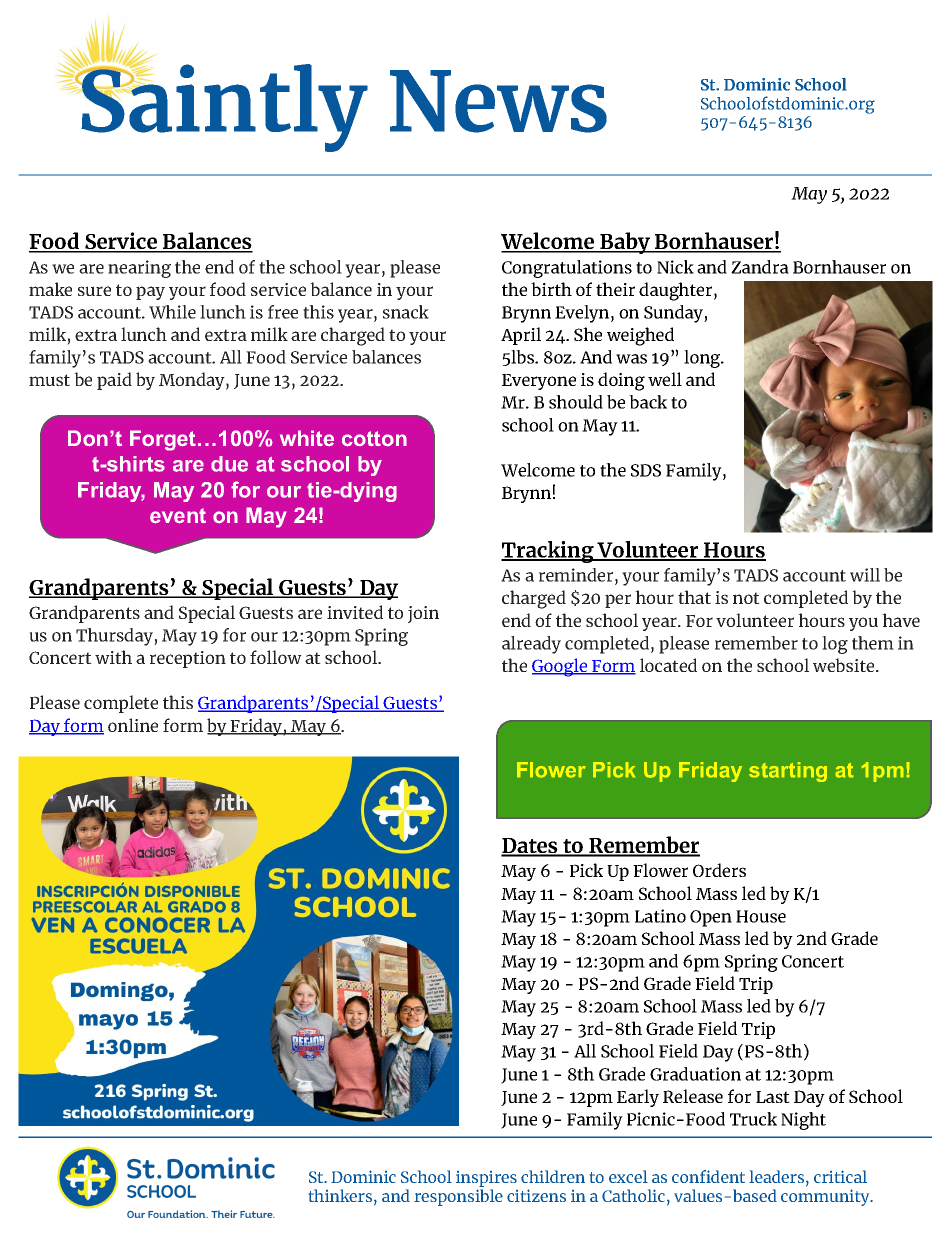  What do you see at coordinates (675, 267) in the document?
I see `Nick` at bounding box center [675, 267].
